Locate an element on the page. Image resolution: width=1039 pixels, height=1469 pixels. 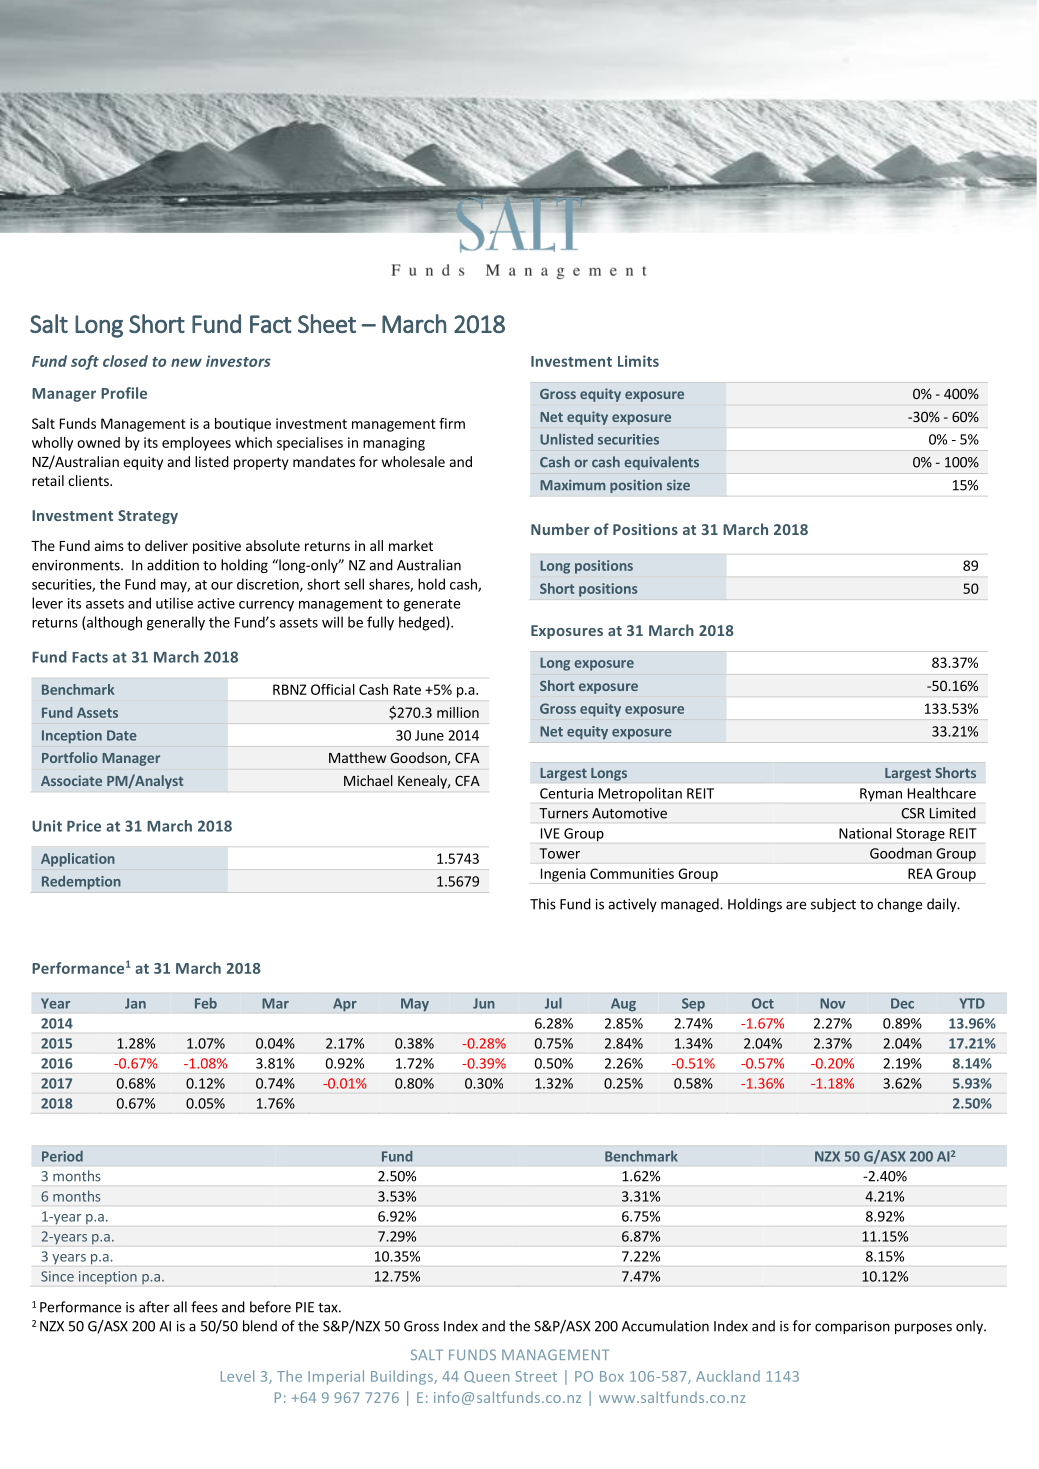
after is located at coordinates (154, 1307).
